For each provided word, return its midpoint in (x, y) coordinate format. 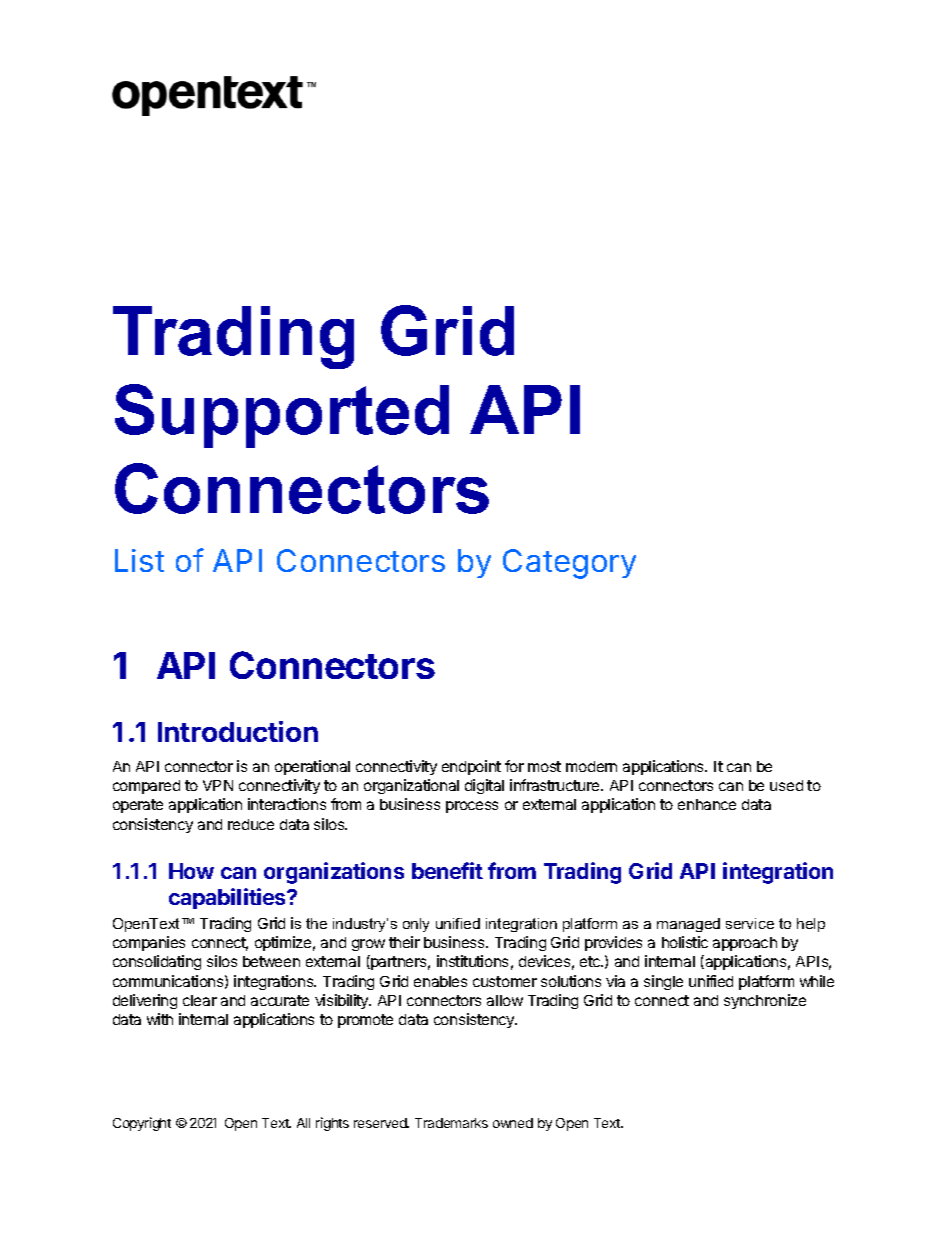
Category (569, 564)
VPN (218, 785)
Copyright (142, 1124)
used (786, 785)
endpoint (471, 767)
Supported (282, 416)
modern (591, 766)
